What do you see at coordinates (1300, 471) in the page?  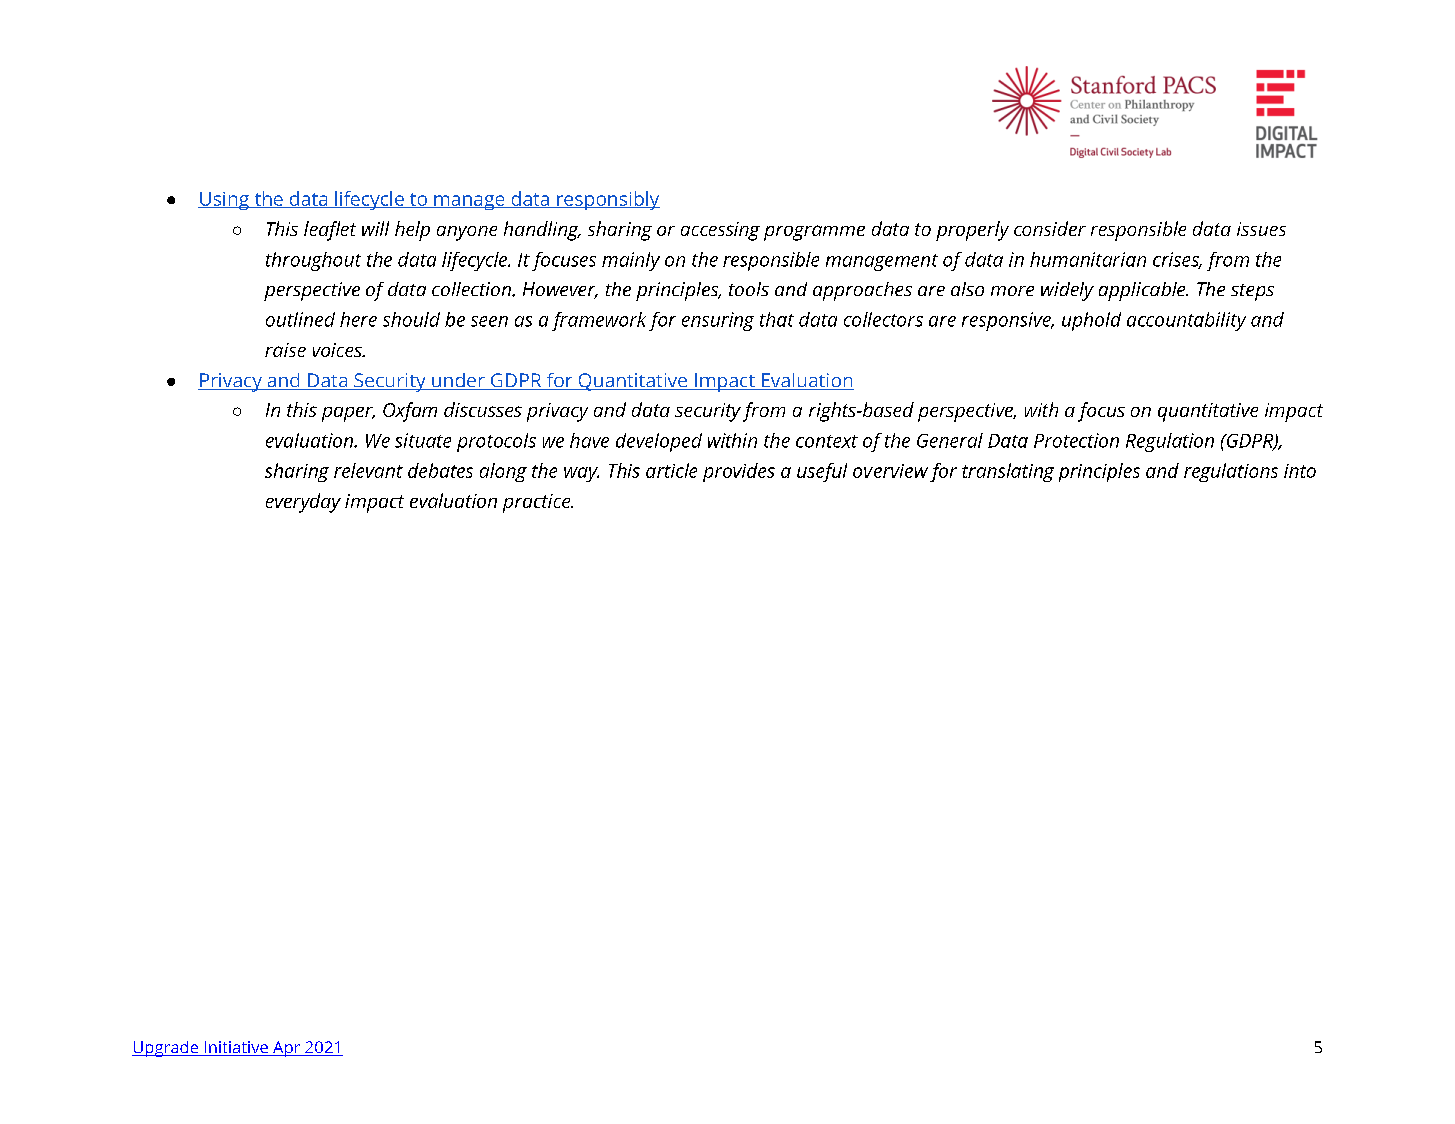 I see `into` at bounding box center [1300, 471].
